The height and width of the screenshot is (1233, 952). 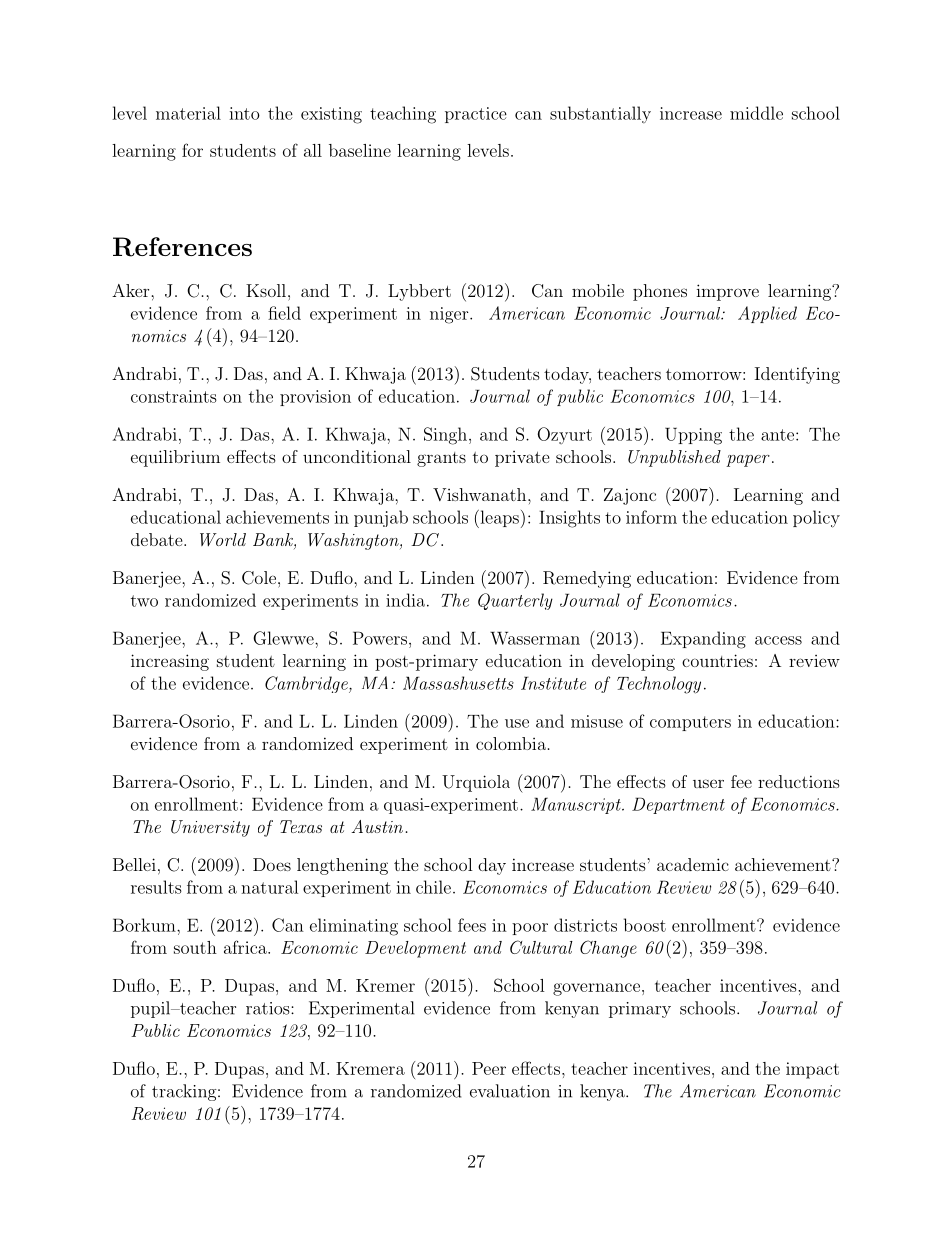 I want to click on academic, so click(x=693, y=864).
